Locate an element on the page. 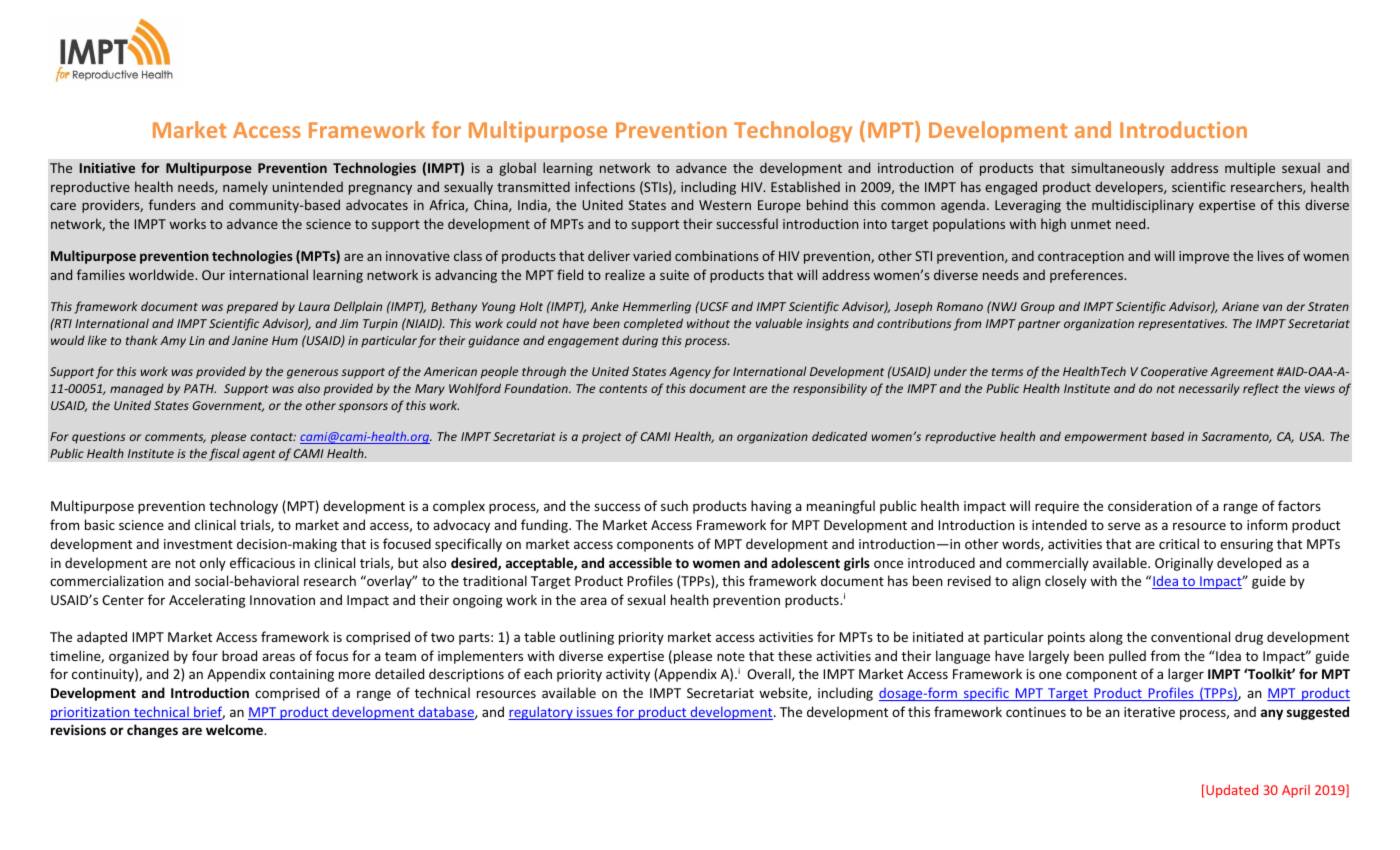  issues is located at coordinates (595, 713).
